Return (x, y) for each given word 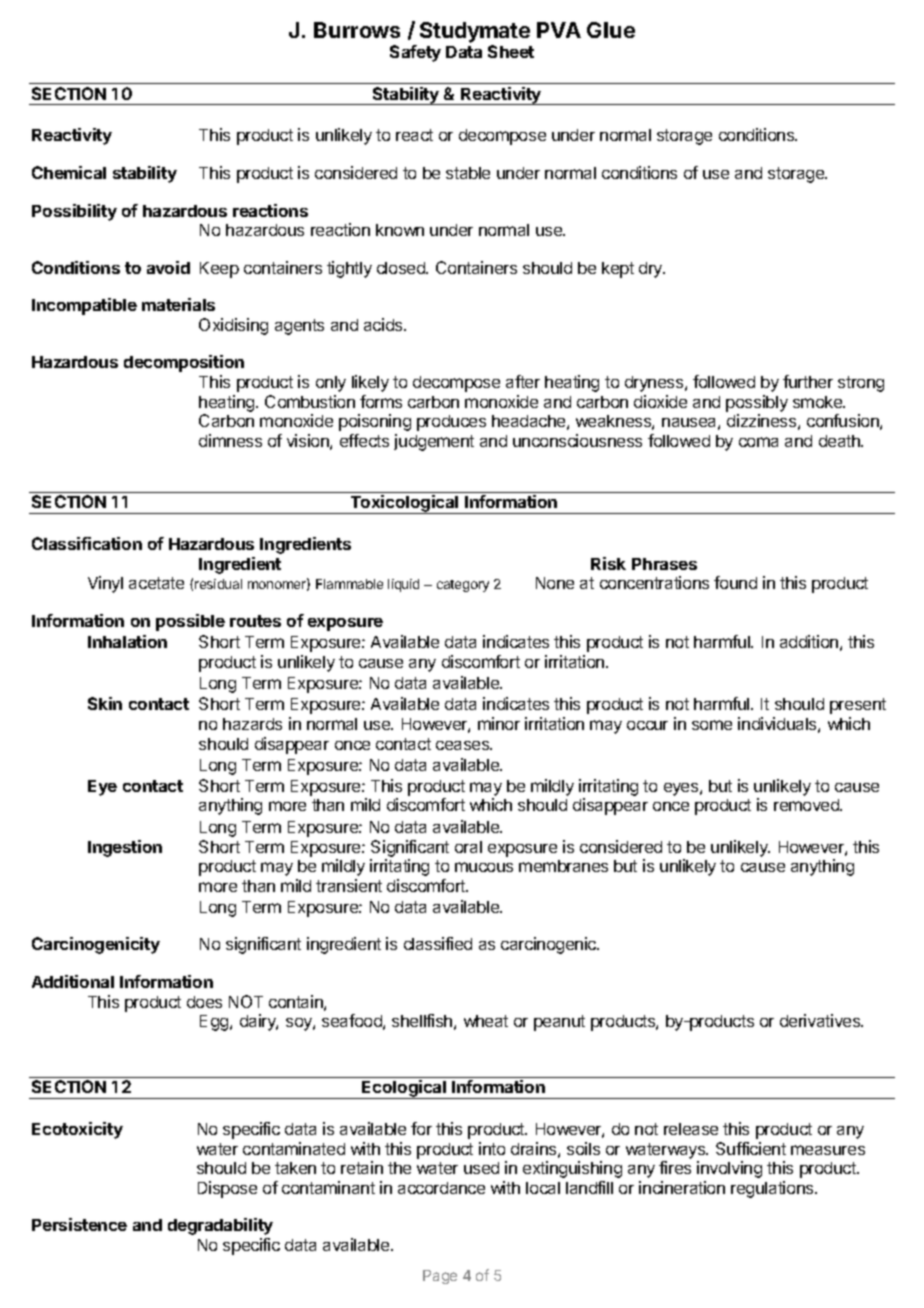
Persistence (79, 1224)
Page (440, 1277)
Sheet (511, 51)
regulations (773, 1189)
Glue (611, 30)
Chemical (69, 172)
